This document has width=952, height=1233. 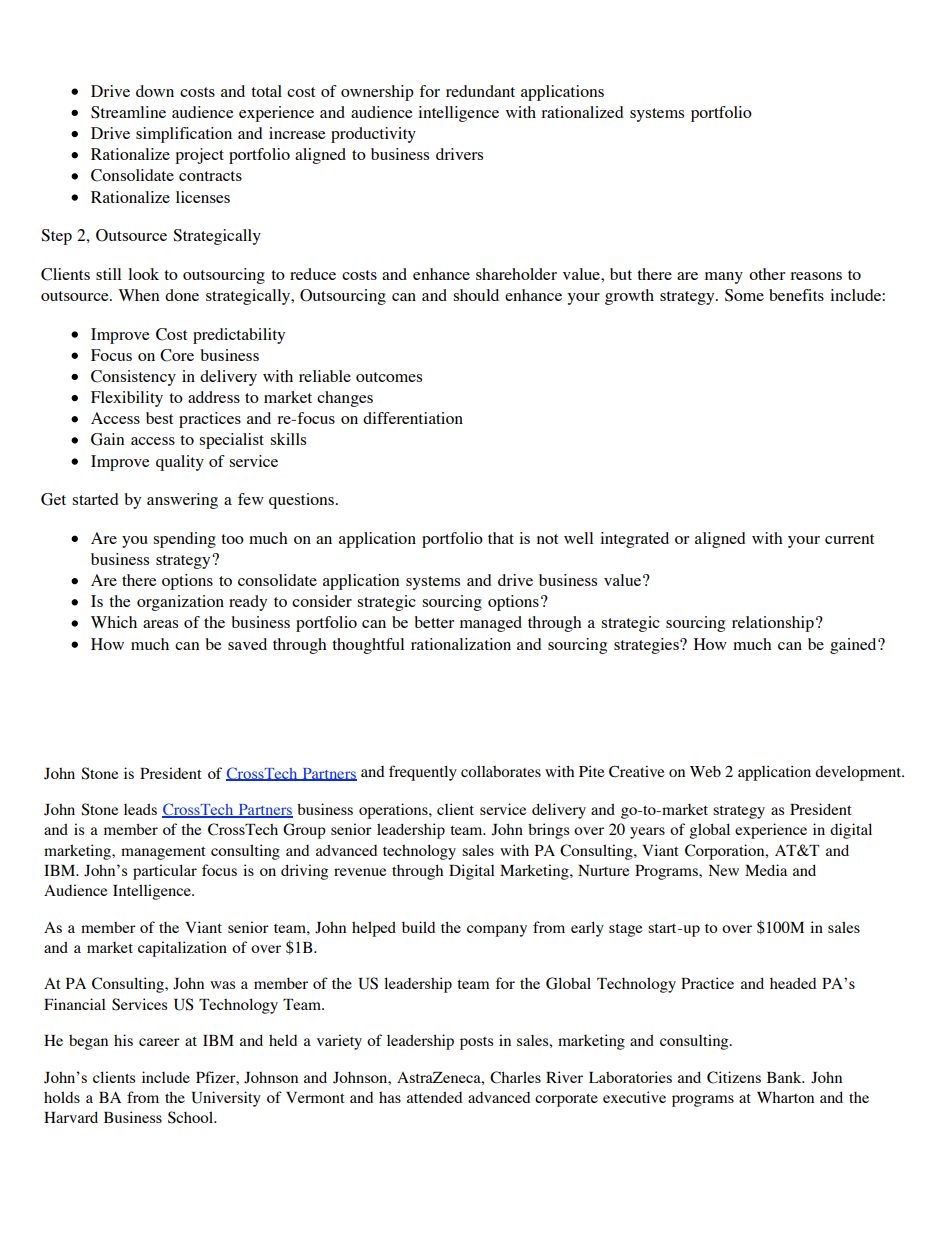 I want to click on relationship, so click(x=773, y=624).
